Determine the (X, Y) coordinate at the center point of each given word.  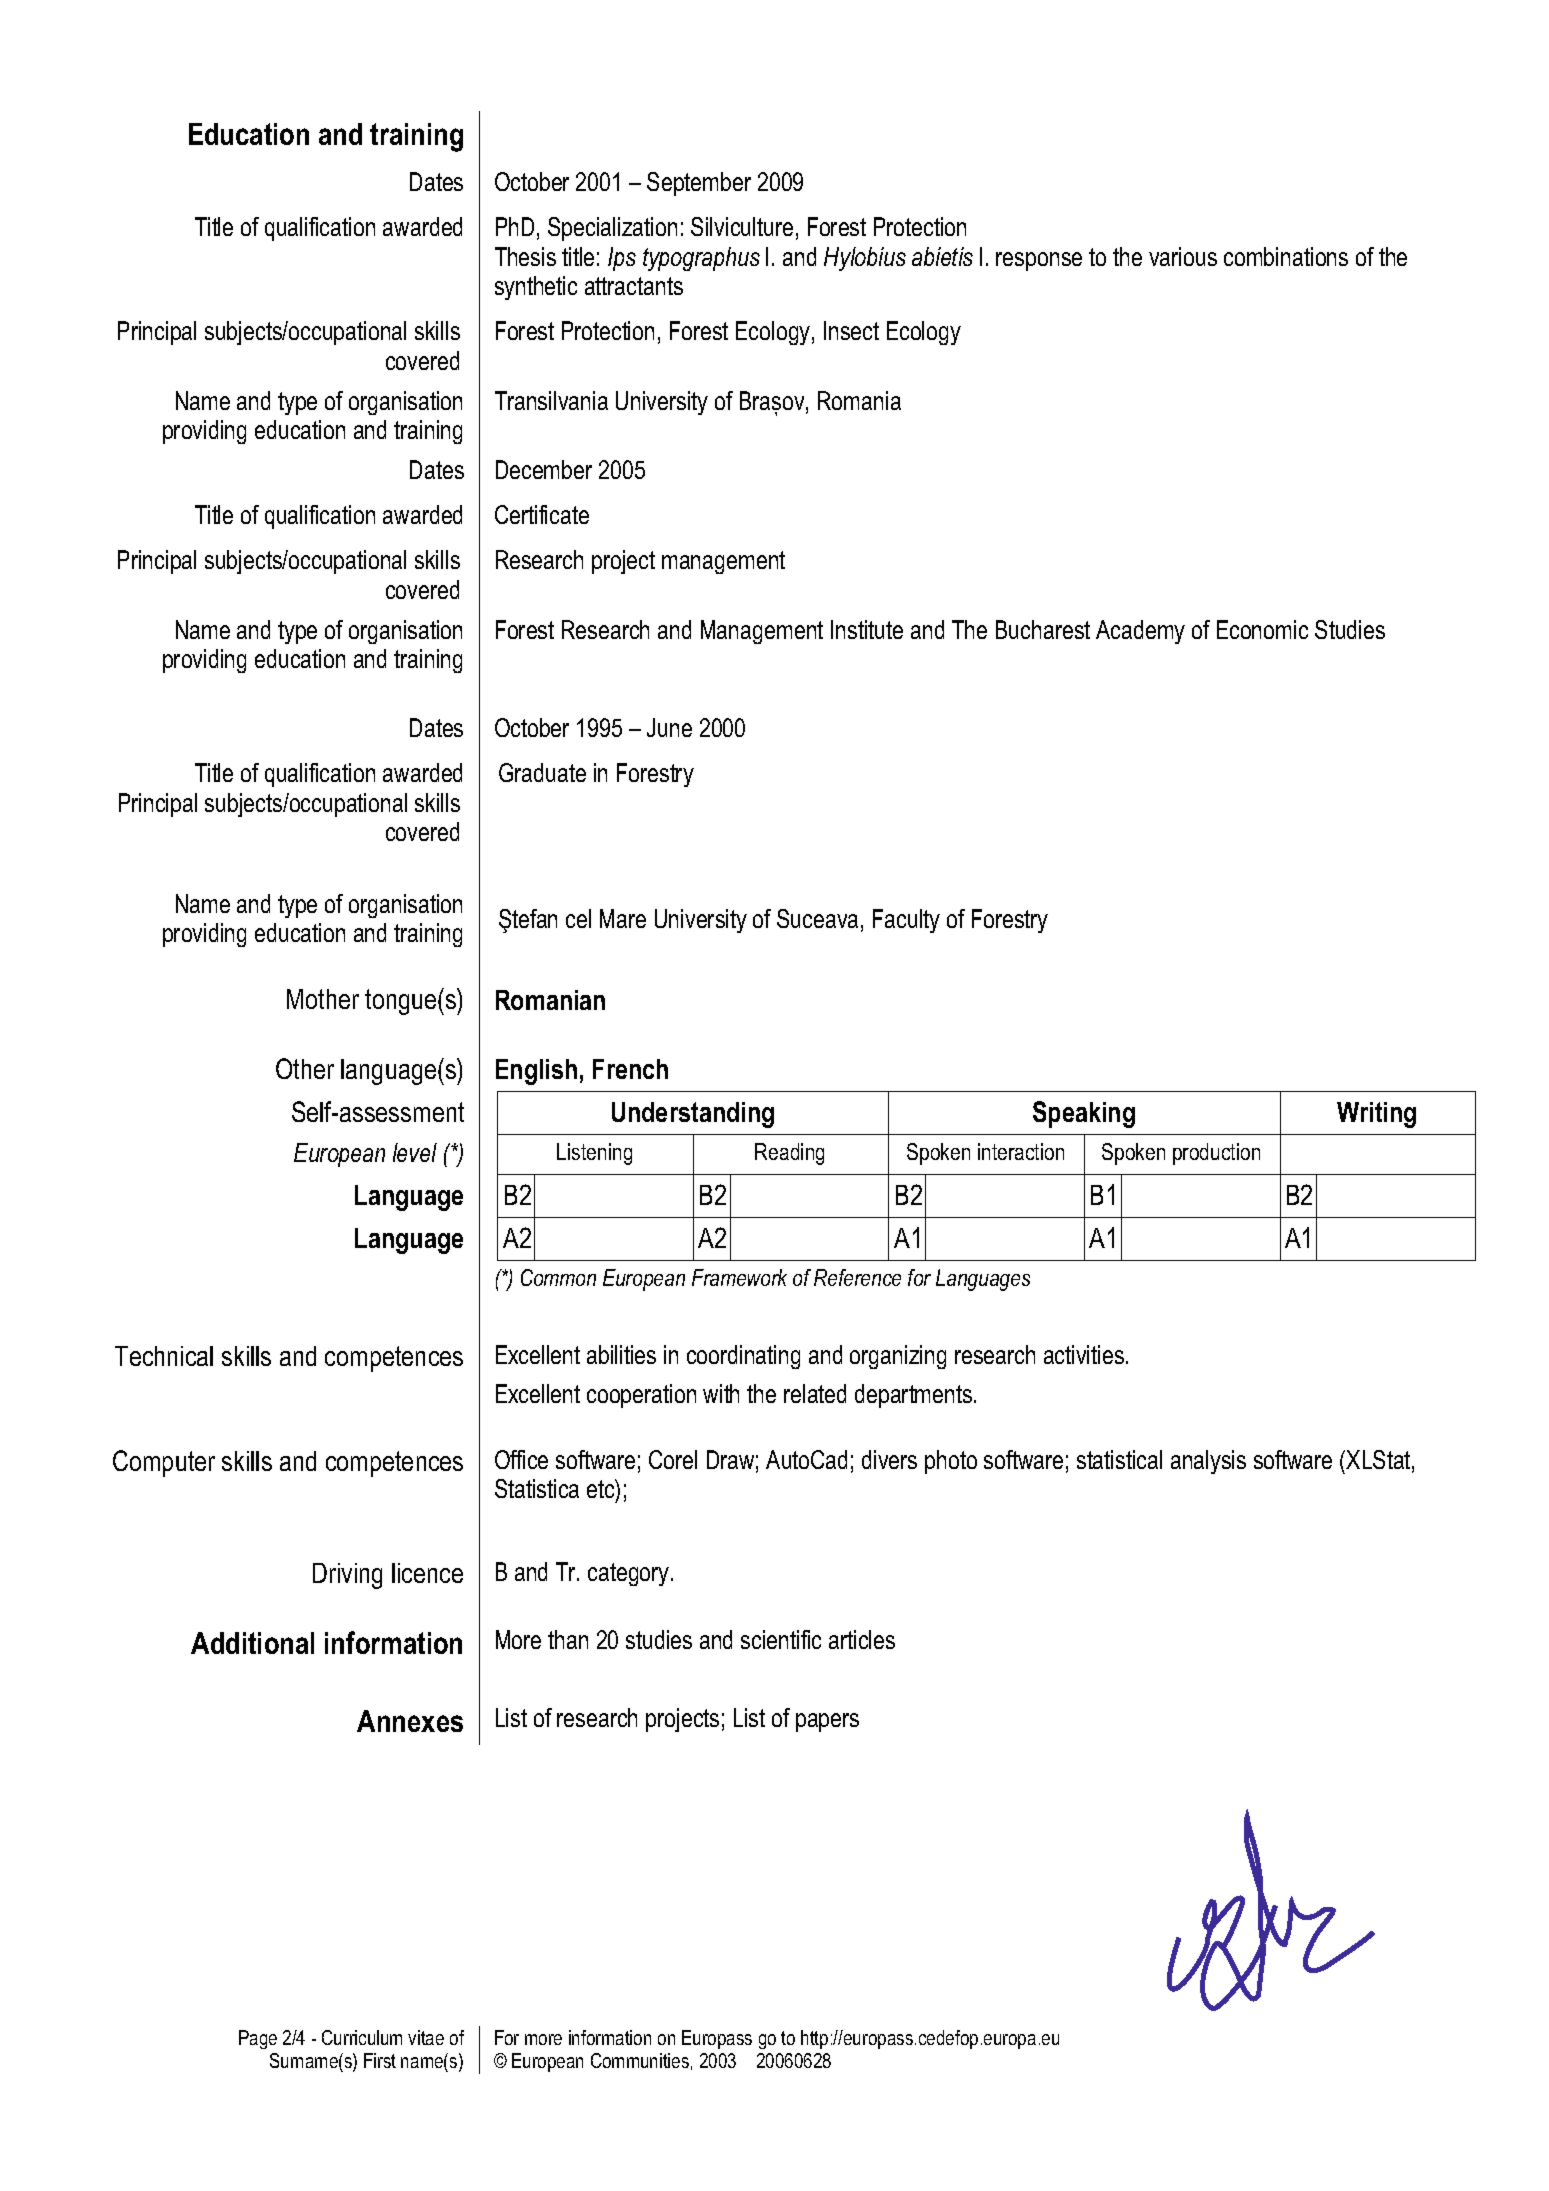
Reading (789, 1154)
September (699, 184)
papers (827, 1722)
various (1183, 256)
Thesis (525, 256)
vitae (426, 2037)
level (415, 1152)
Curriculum (362, 2037)
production (1216, 1154)
